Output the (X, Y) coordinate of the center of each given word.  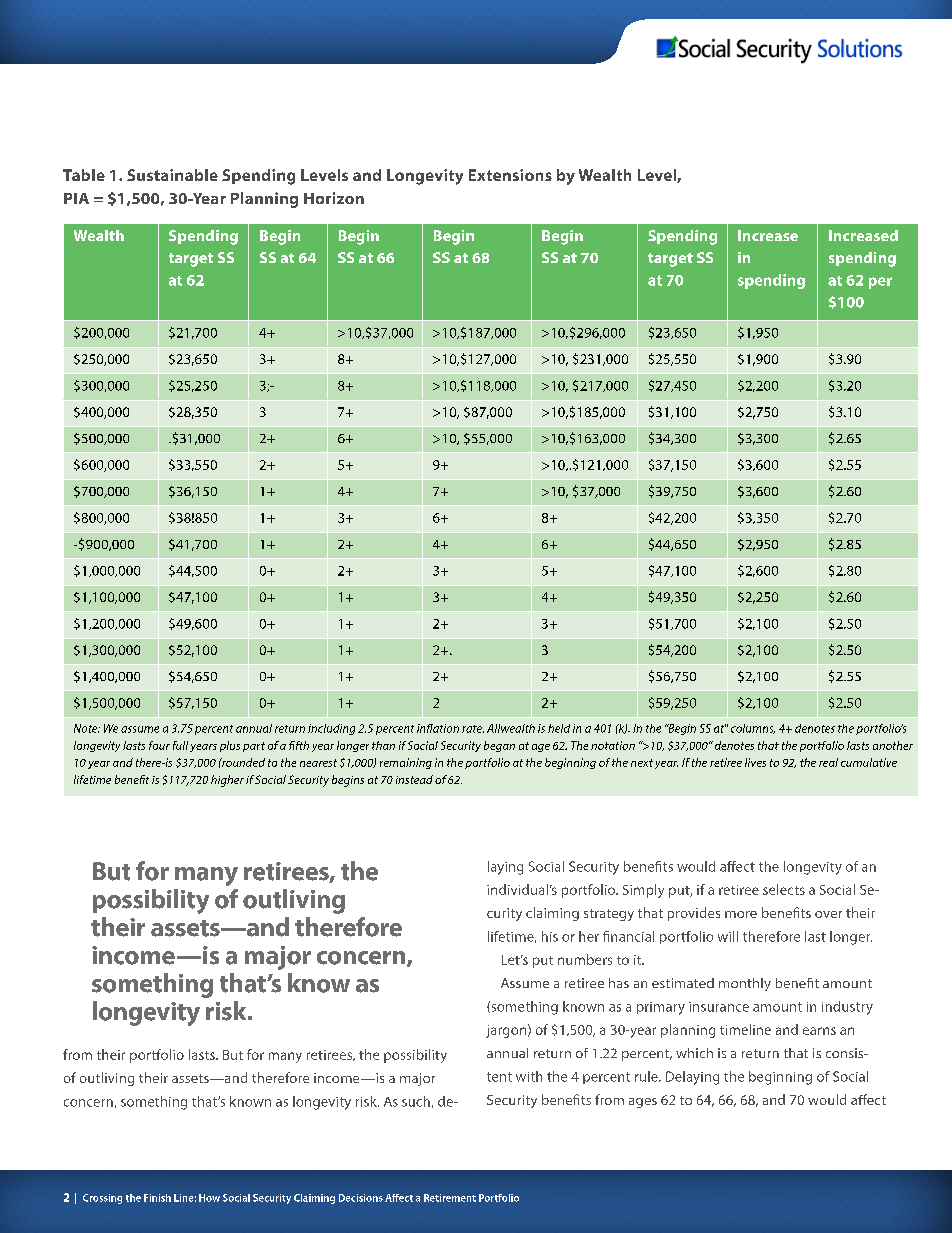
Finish (157, 1198)
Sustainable (172, 175)
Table (84, 175)
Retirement (450, 1198)
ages (643, 1103)
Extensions (510, 175)
